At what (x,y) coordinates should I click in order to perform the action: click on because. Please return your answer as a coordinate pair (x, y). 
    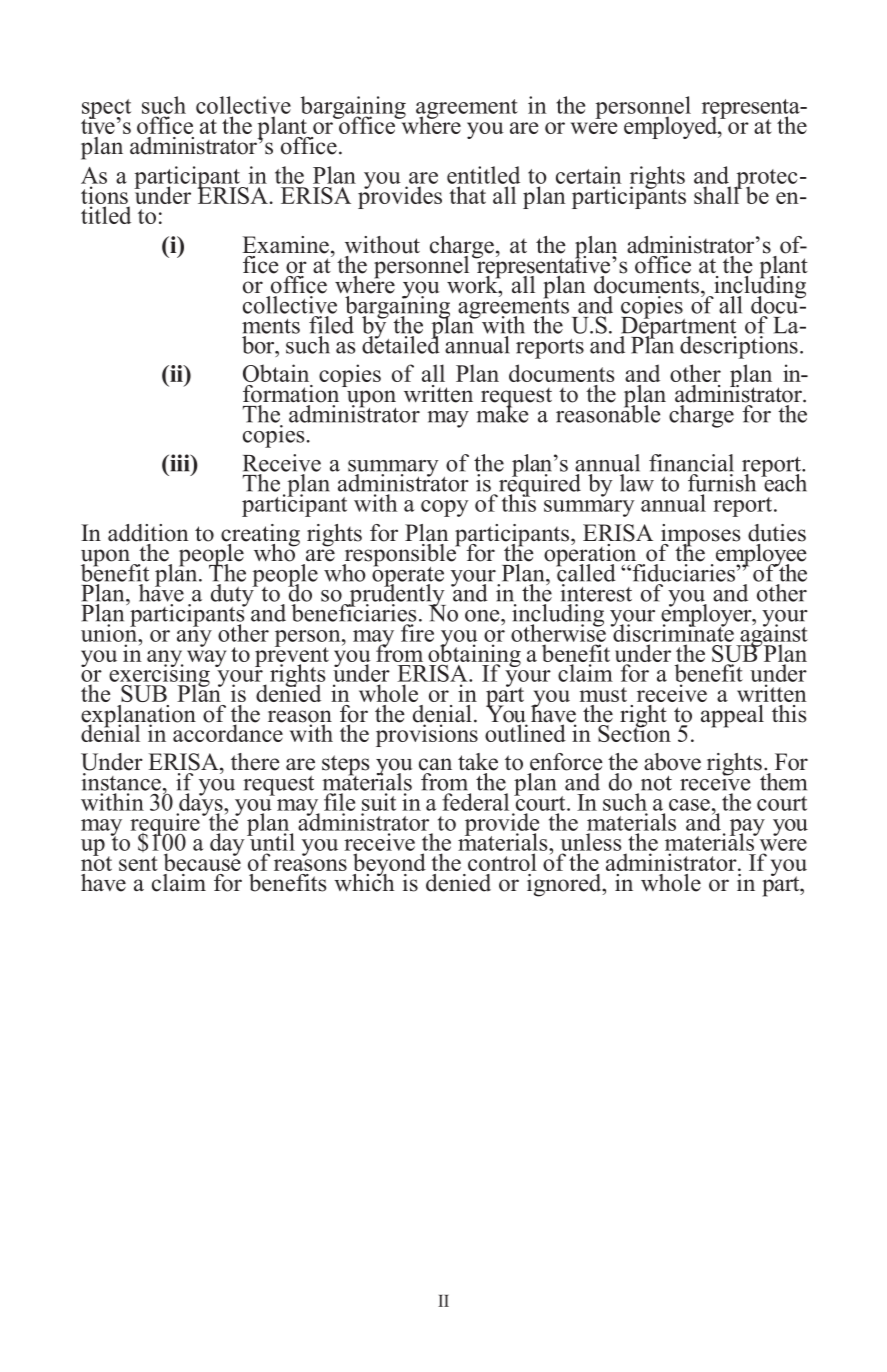
    Looking at the image, I should click on (202, 861).
